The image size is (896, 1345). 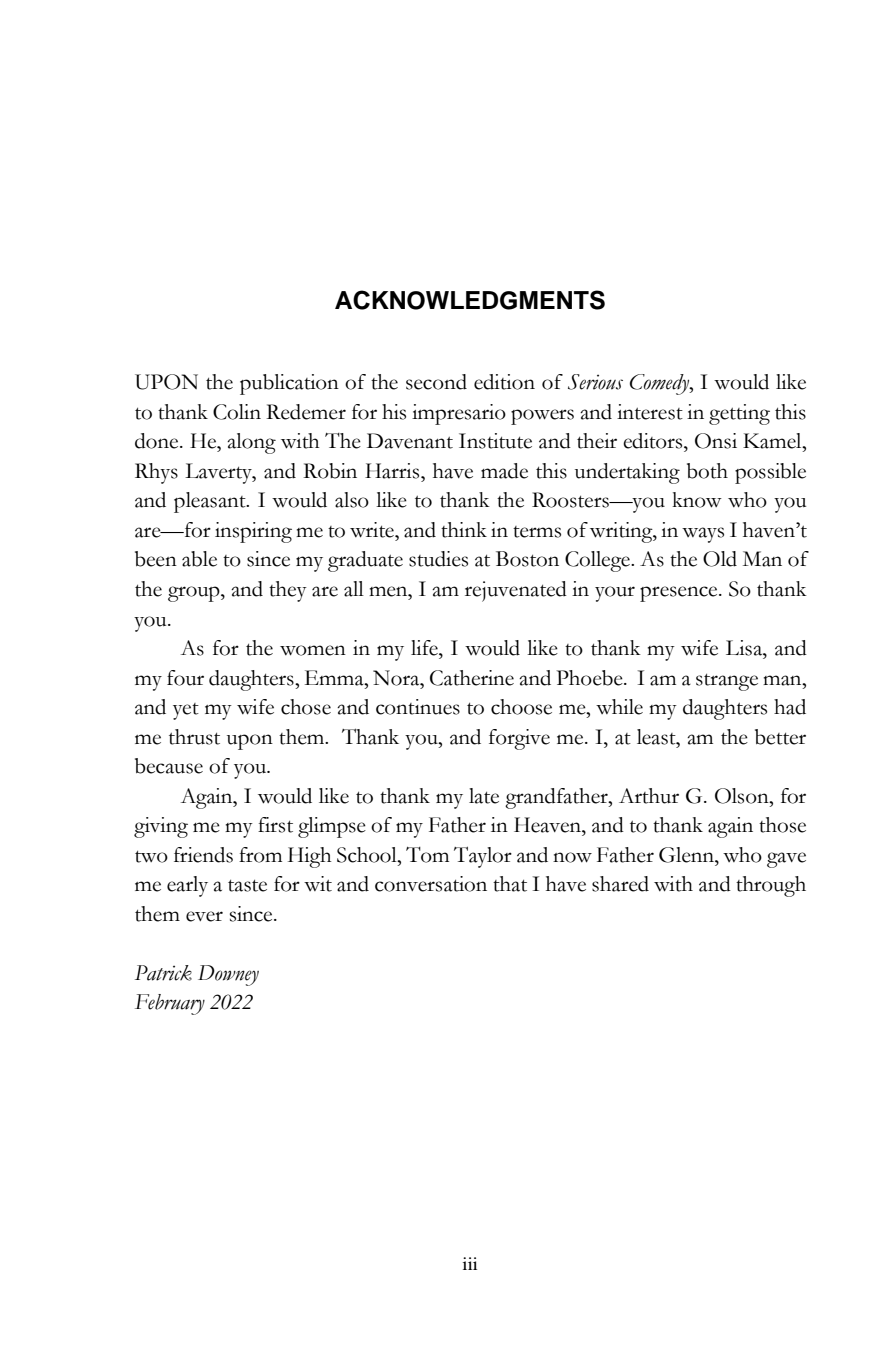 What do you see at coordinates (771, 886) in the image?
I see `through` at bounding box center [771, 886].
